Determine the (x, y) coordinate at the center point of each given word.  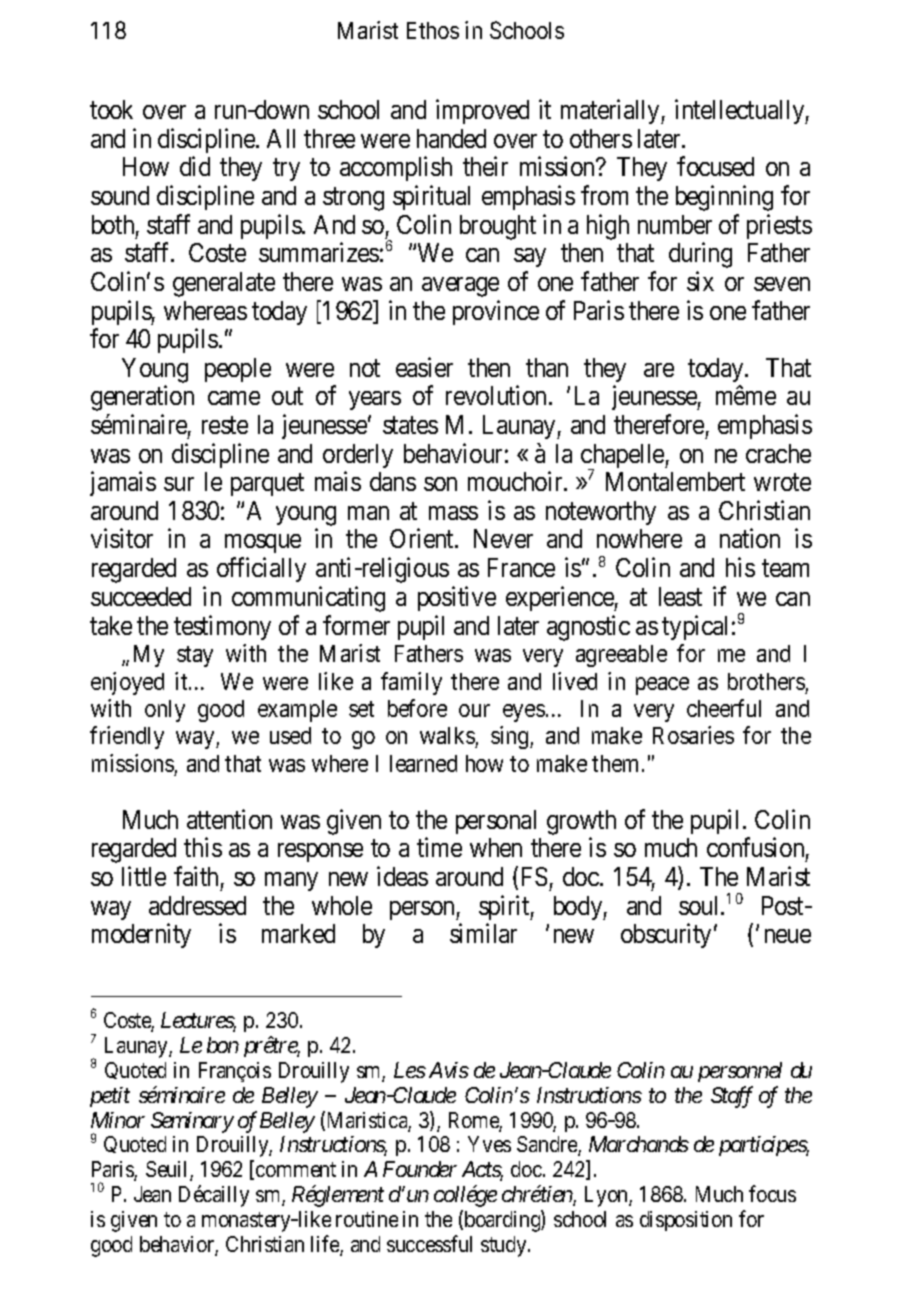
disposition (686, 1221)
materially (611, 112)
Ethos (433, 30)
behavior (179, 1245)
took (111, 109)
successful (429, 1243)
